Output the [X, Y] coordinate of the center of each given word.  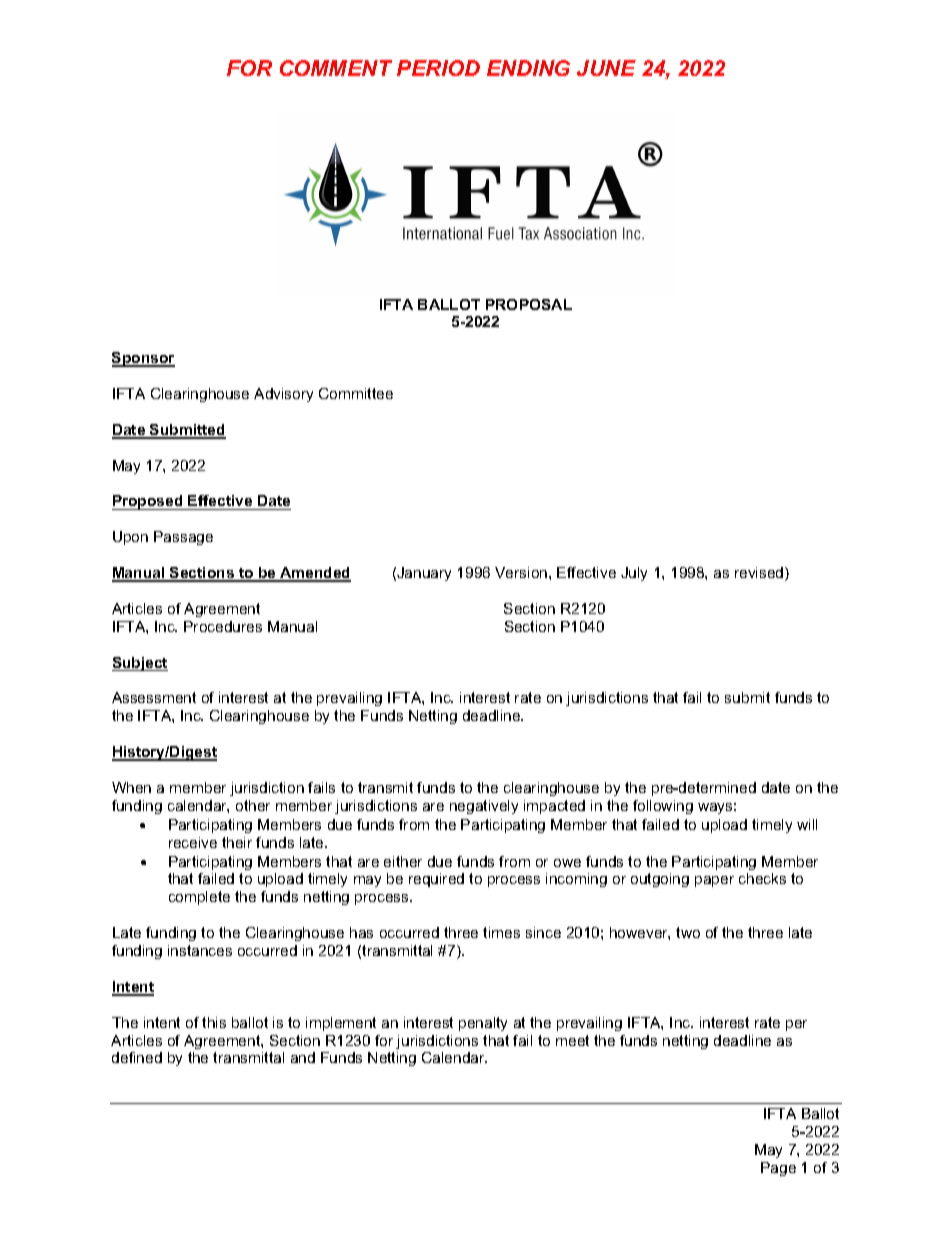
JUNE [606, 68]
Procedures [223, 626]
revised [760, 574]
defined [137, 1057]
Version [522, 572]
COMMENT [336, 68]
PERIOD [438, 68]
